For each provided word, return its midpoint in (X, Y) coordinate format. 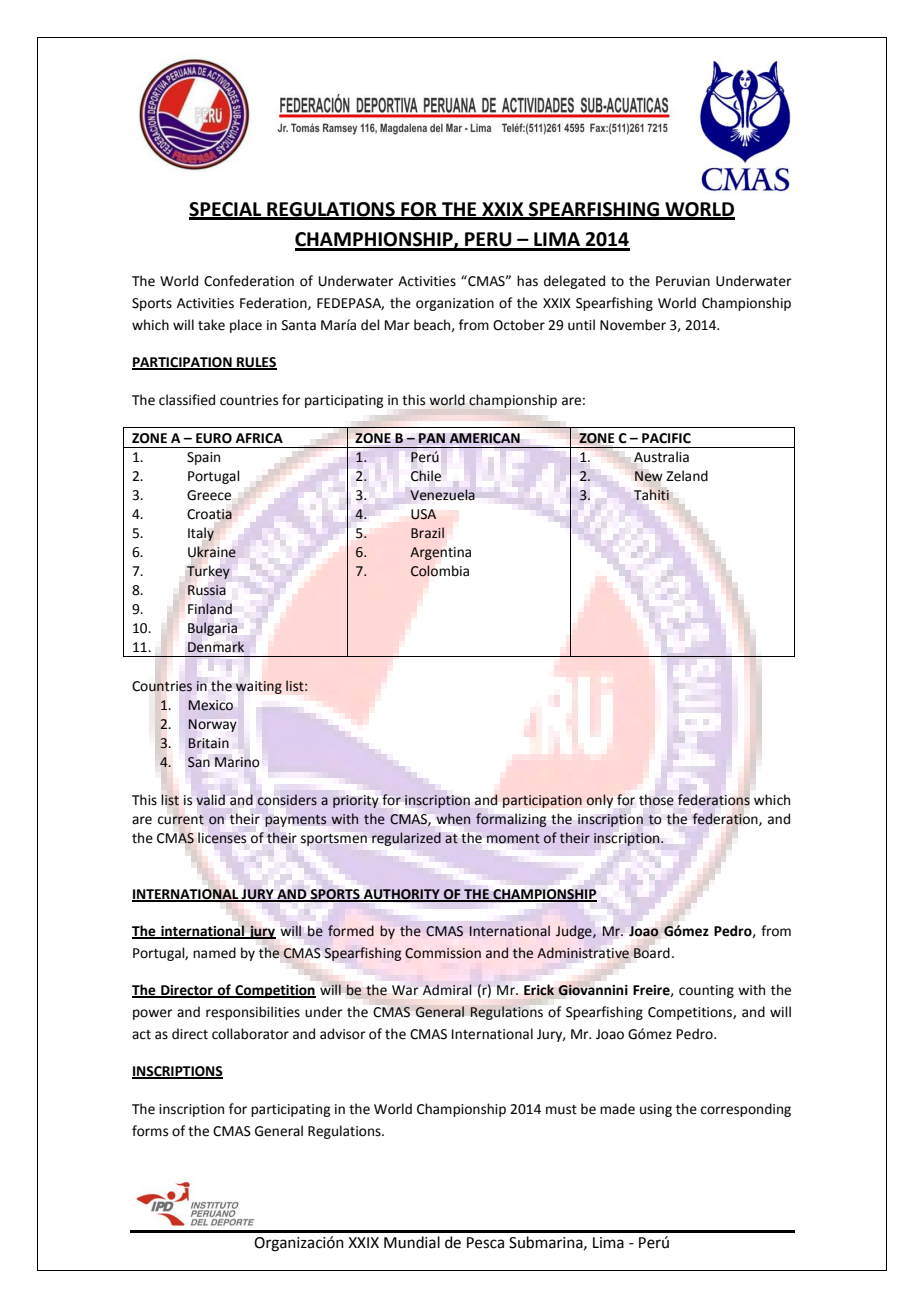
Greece (209, 495)
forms (150, 1131)
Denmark (216, 647)
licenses (222, 838)
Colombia (439, 571)
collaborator (250, 1034)
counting (706, 991)
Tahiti (651, 495)
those (656, 800)
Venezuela (442, 495)
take (211, 325)
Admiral (447, 989)
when (453, 819)
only (600, 801)
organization (455, 304)
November (633, 325)
